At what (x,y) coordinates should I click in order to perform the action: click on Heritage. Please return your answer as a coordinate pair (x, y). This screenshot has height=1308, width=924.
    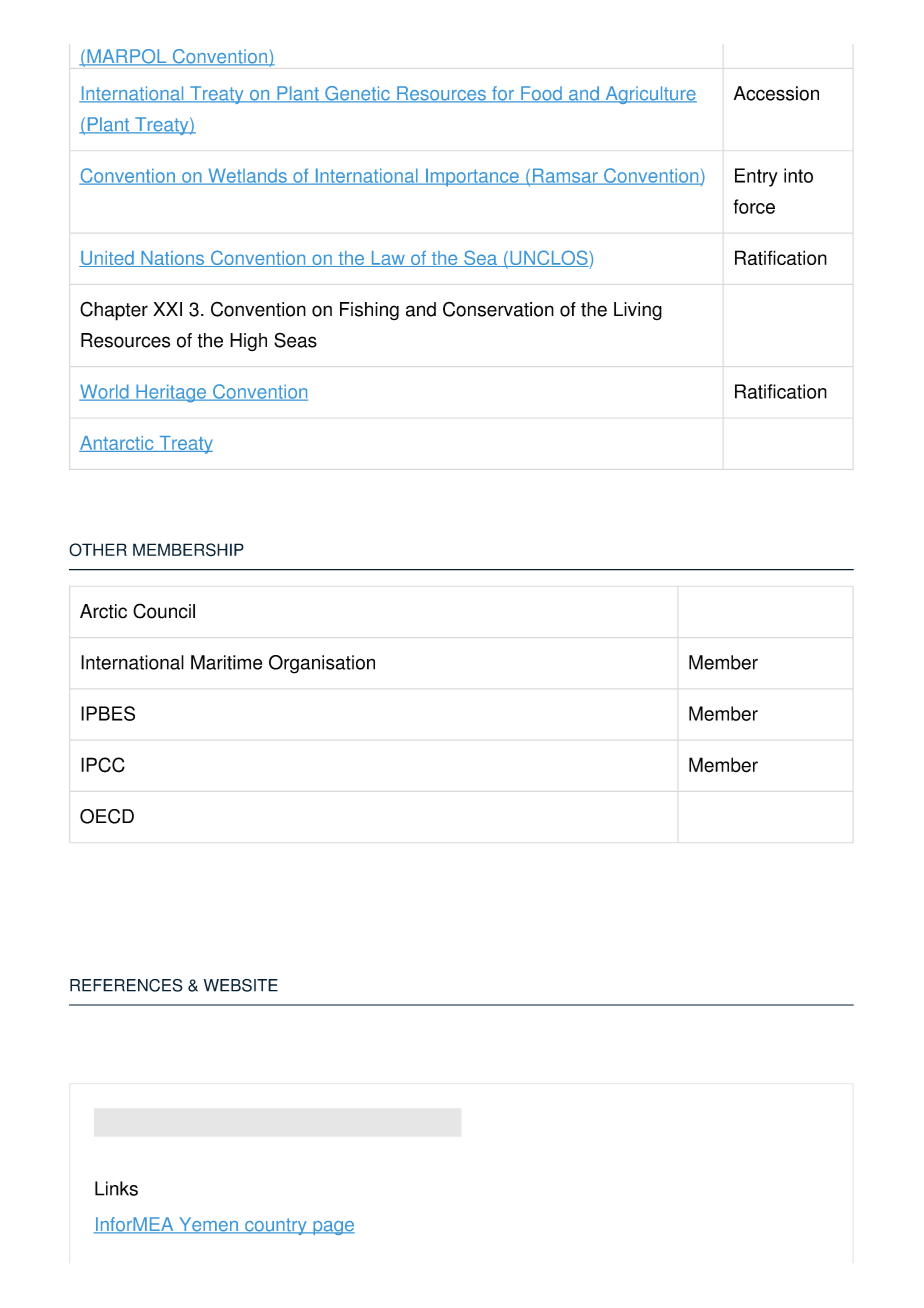
    Looking at the image, I should click on (171, 393).
